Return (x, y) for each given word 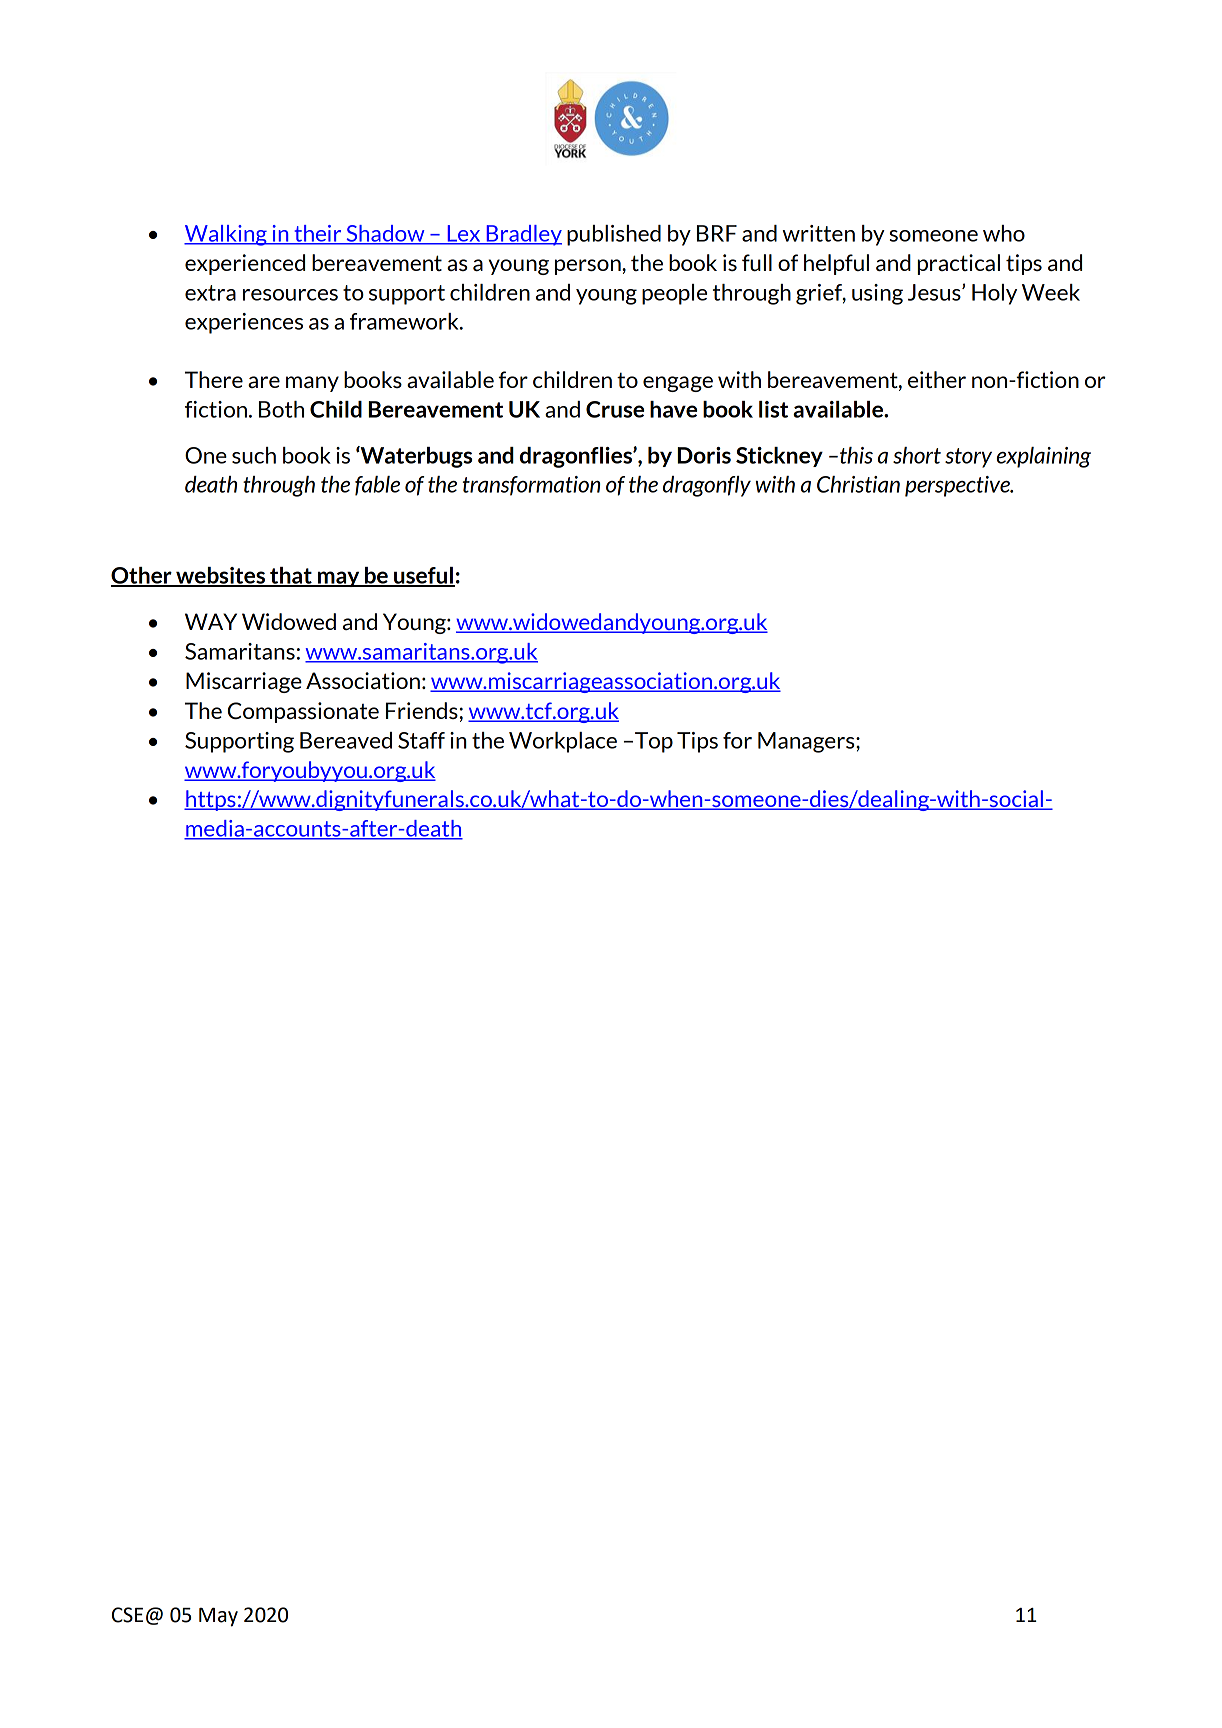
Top (654, 742)
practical (958, 264)
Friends (422, 710)
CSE (127, 1615)
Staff (421, 740)
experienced (245, 264)
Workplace (563, 742)
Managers (807, 742)
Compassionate (303, 712)
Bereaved (346, 740)
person (589, 267)
